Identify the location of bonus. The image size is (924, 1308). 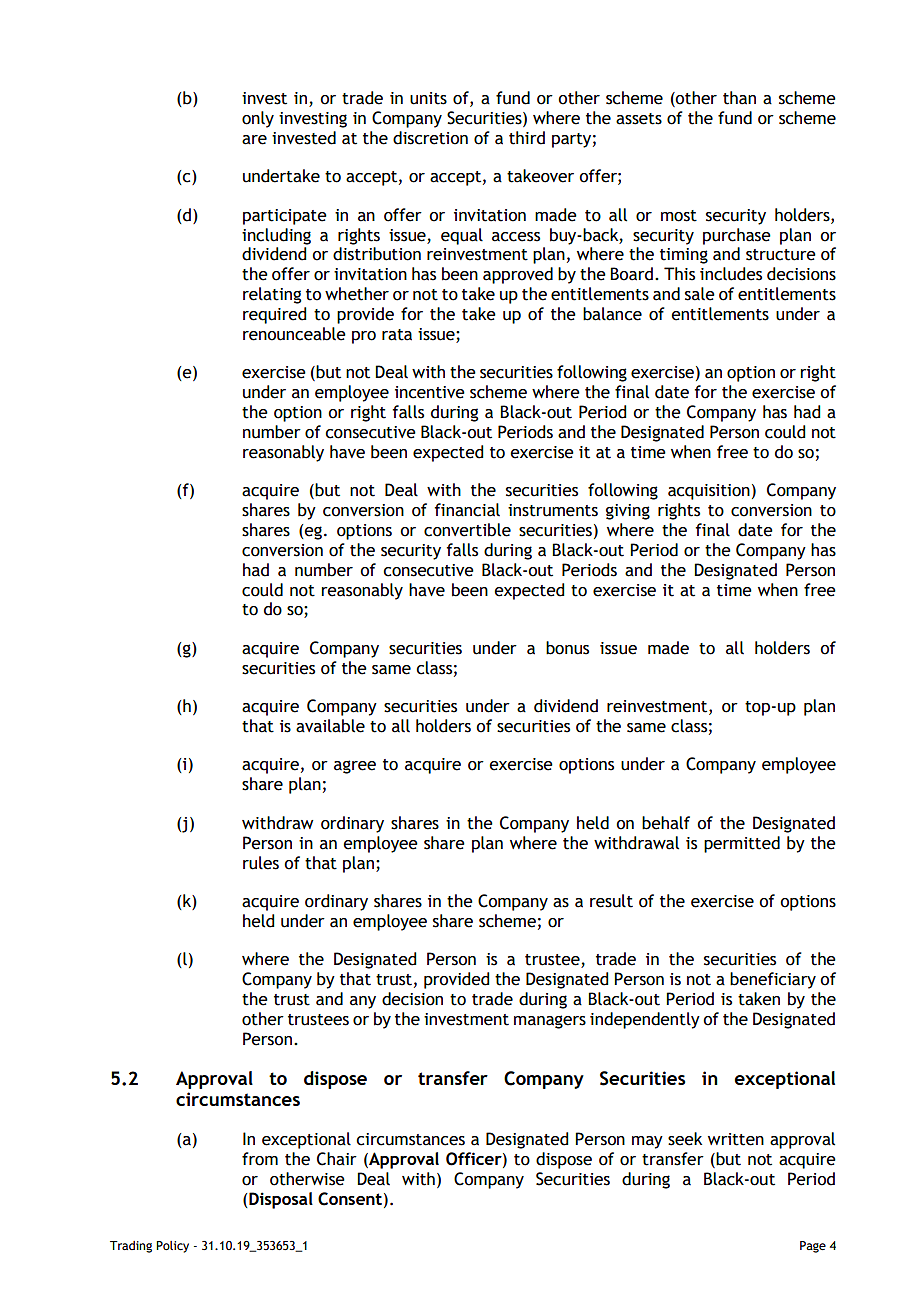
(567, 648).
